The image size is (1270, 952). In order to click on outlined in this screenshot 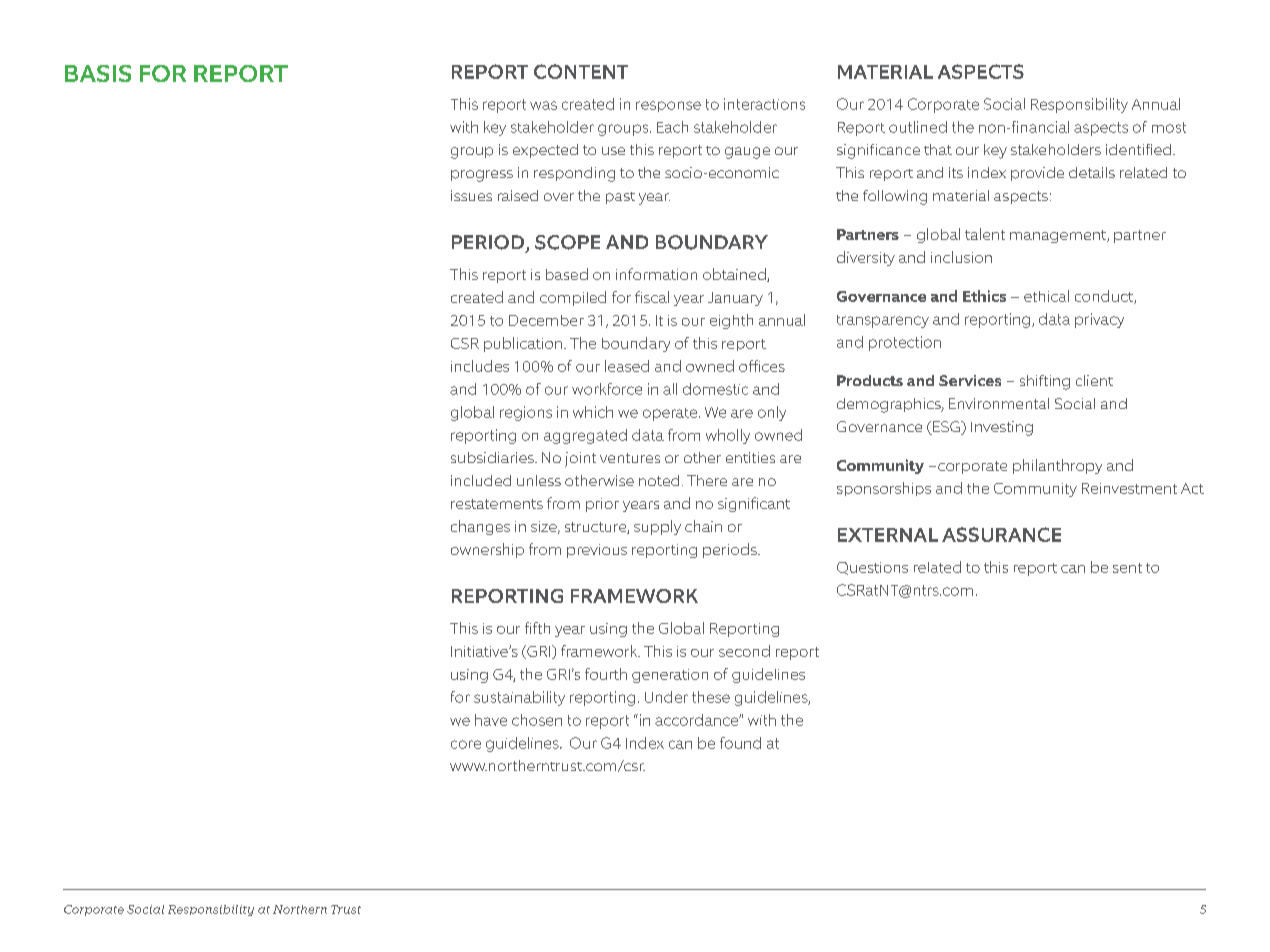, I will do `click(918, 127)`.
